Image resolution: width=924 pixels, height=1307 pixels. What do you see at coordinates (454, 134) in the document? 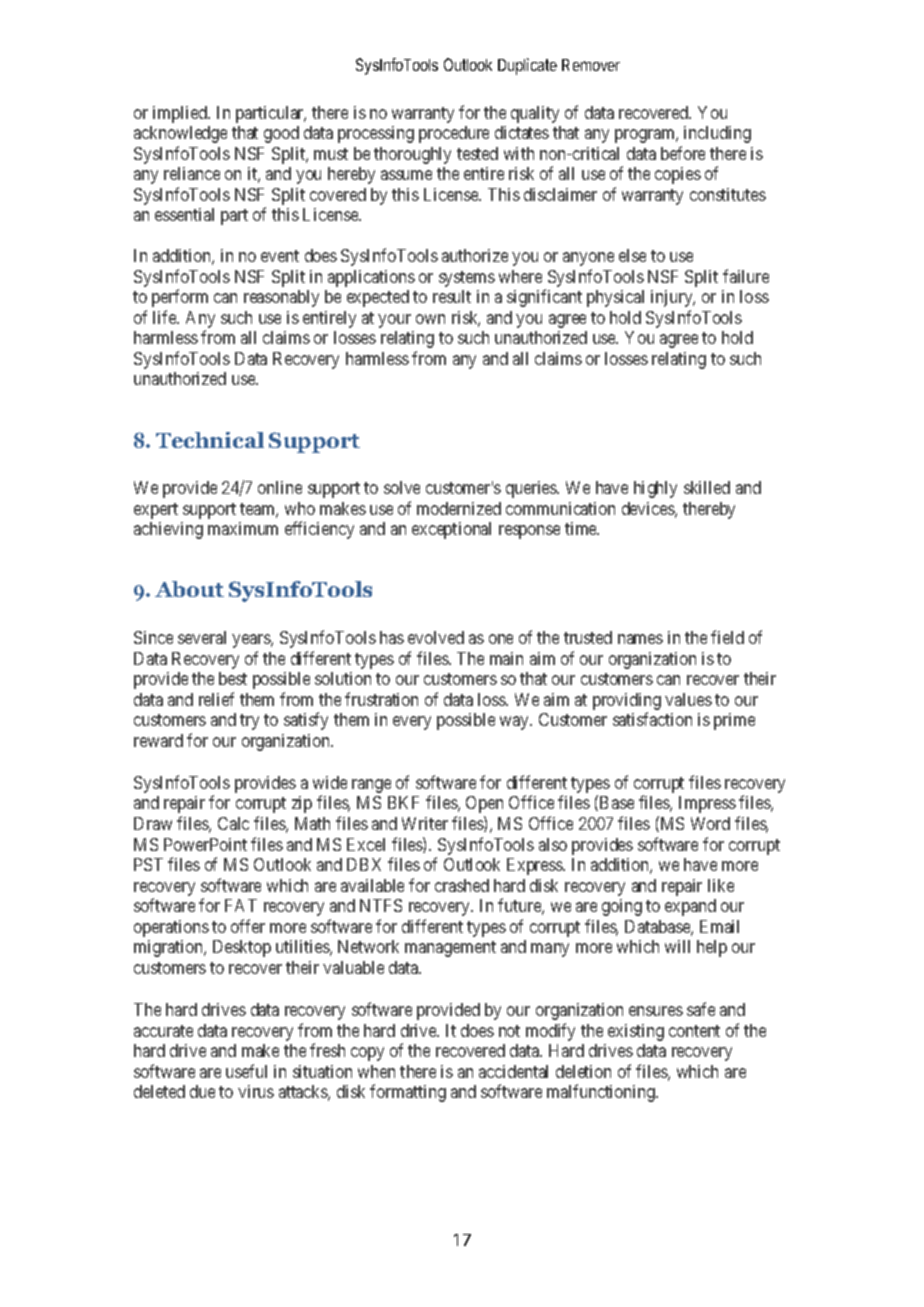
I see `procedure` at bounding box center [454, 134].
